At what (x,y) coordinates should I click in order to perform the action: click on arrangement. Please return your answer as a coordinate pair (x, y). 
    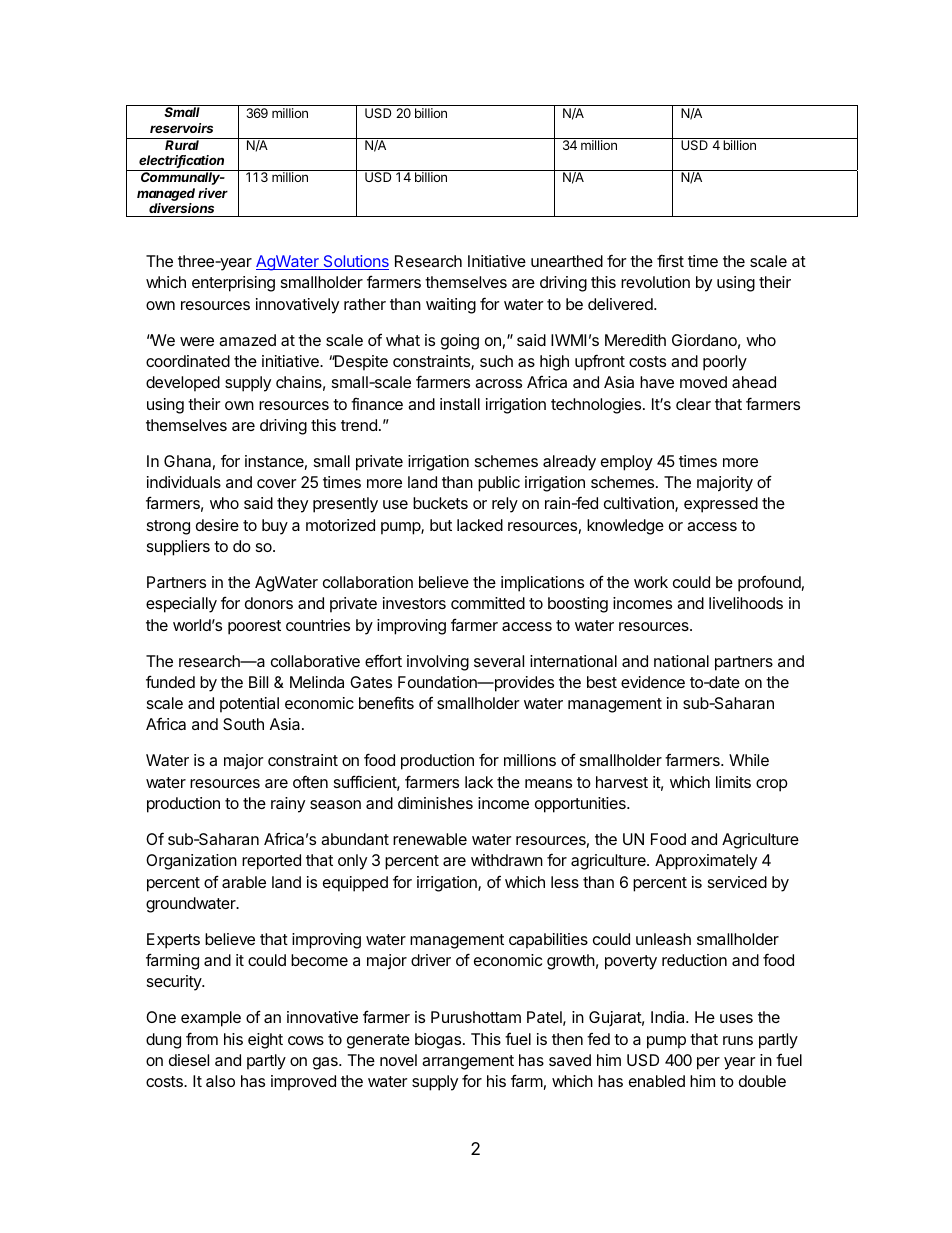
    Looking at the image, I should click on (468, 1062).
